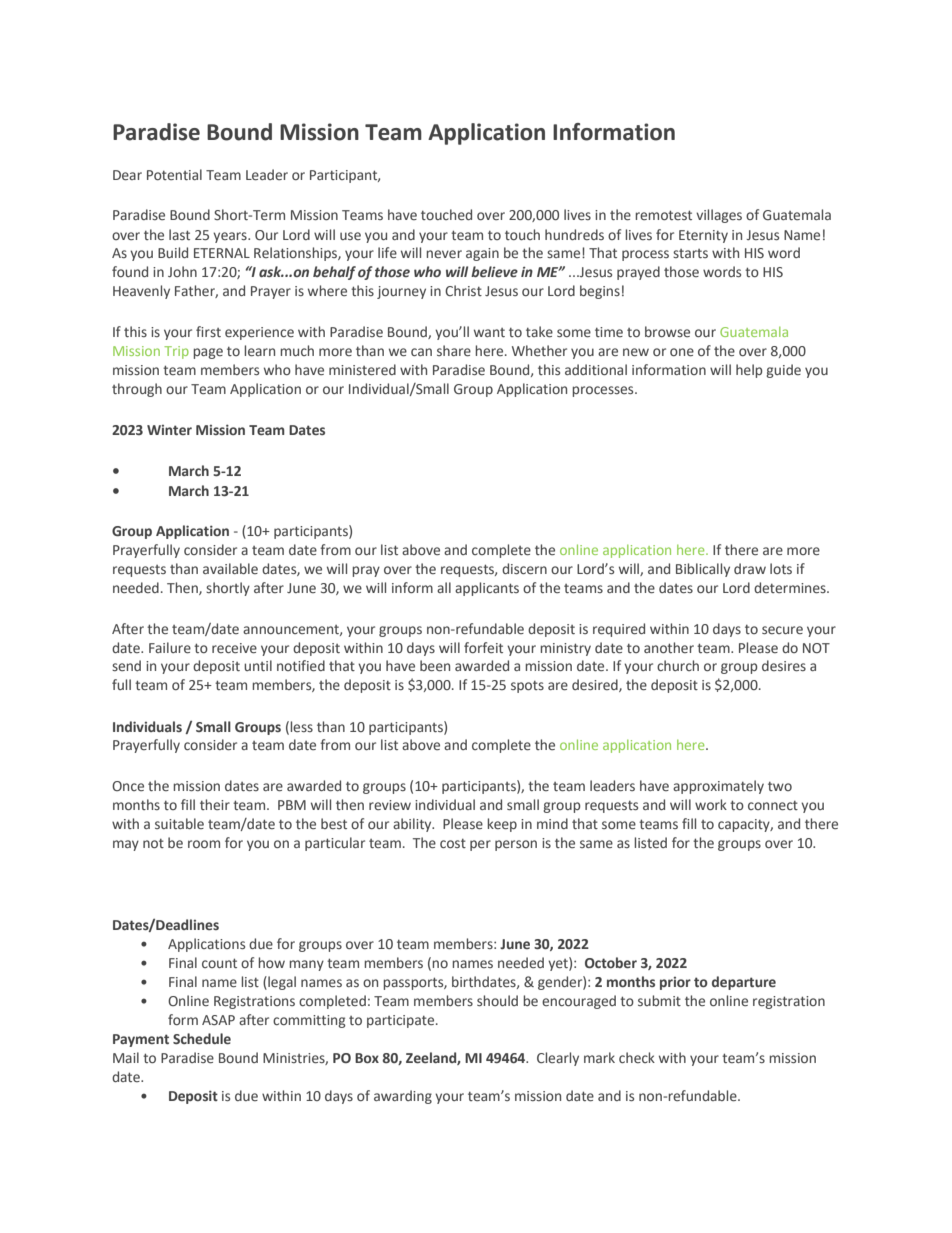 This screenshot has height=1233, width=952. I want to click on Potential, so click(174, 174).
